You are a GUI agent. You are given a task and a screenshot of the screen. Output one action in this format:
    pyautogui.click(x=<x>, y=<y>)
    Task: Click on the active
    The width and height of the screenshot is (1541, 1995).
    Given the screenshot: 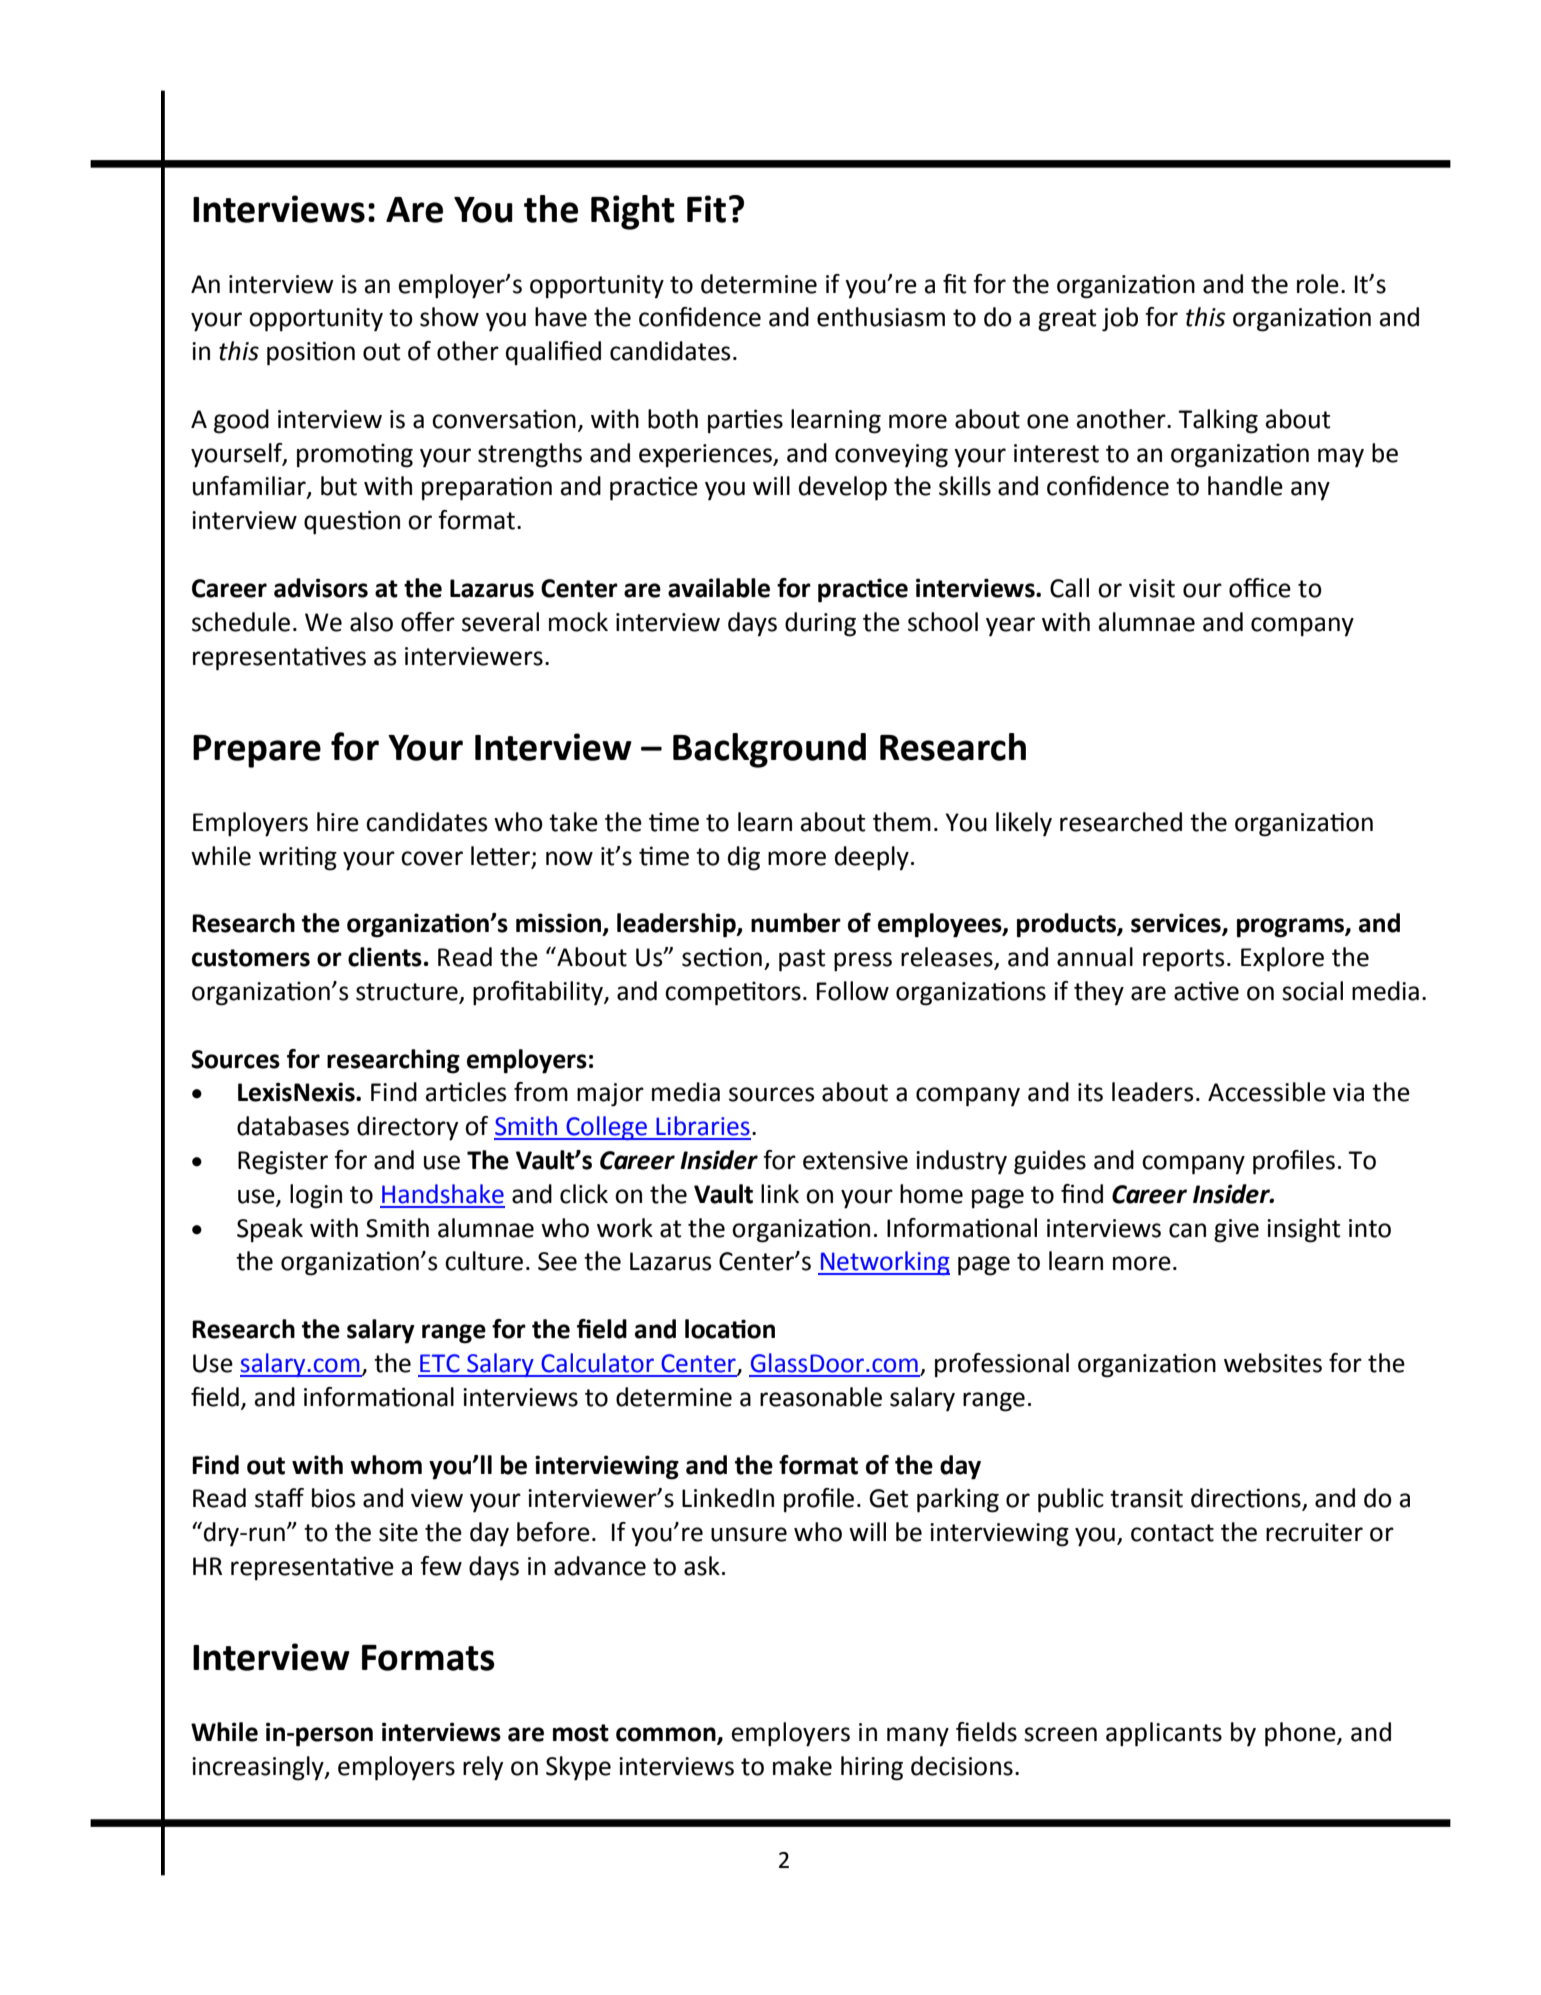 What is the action you would take?
    pyautogui.click(x=1206, y=991)
